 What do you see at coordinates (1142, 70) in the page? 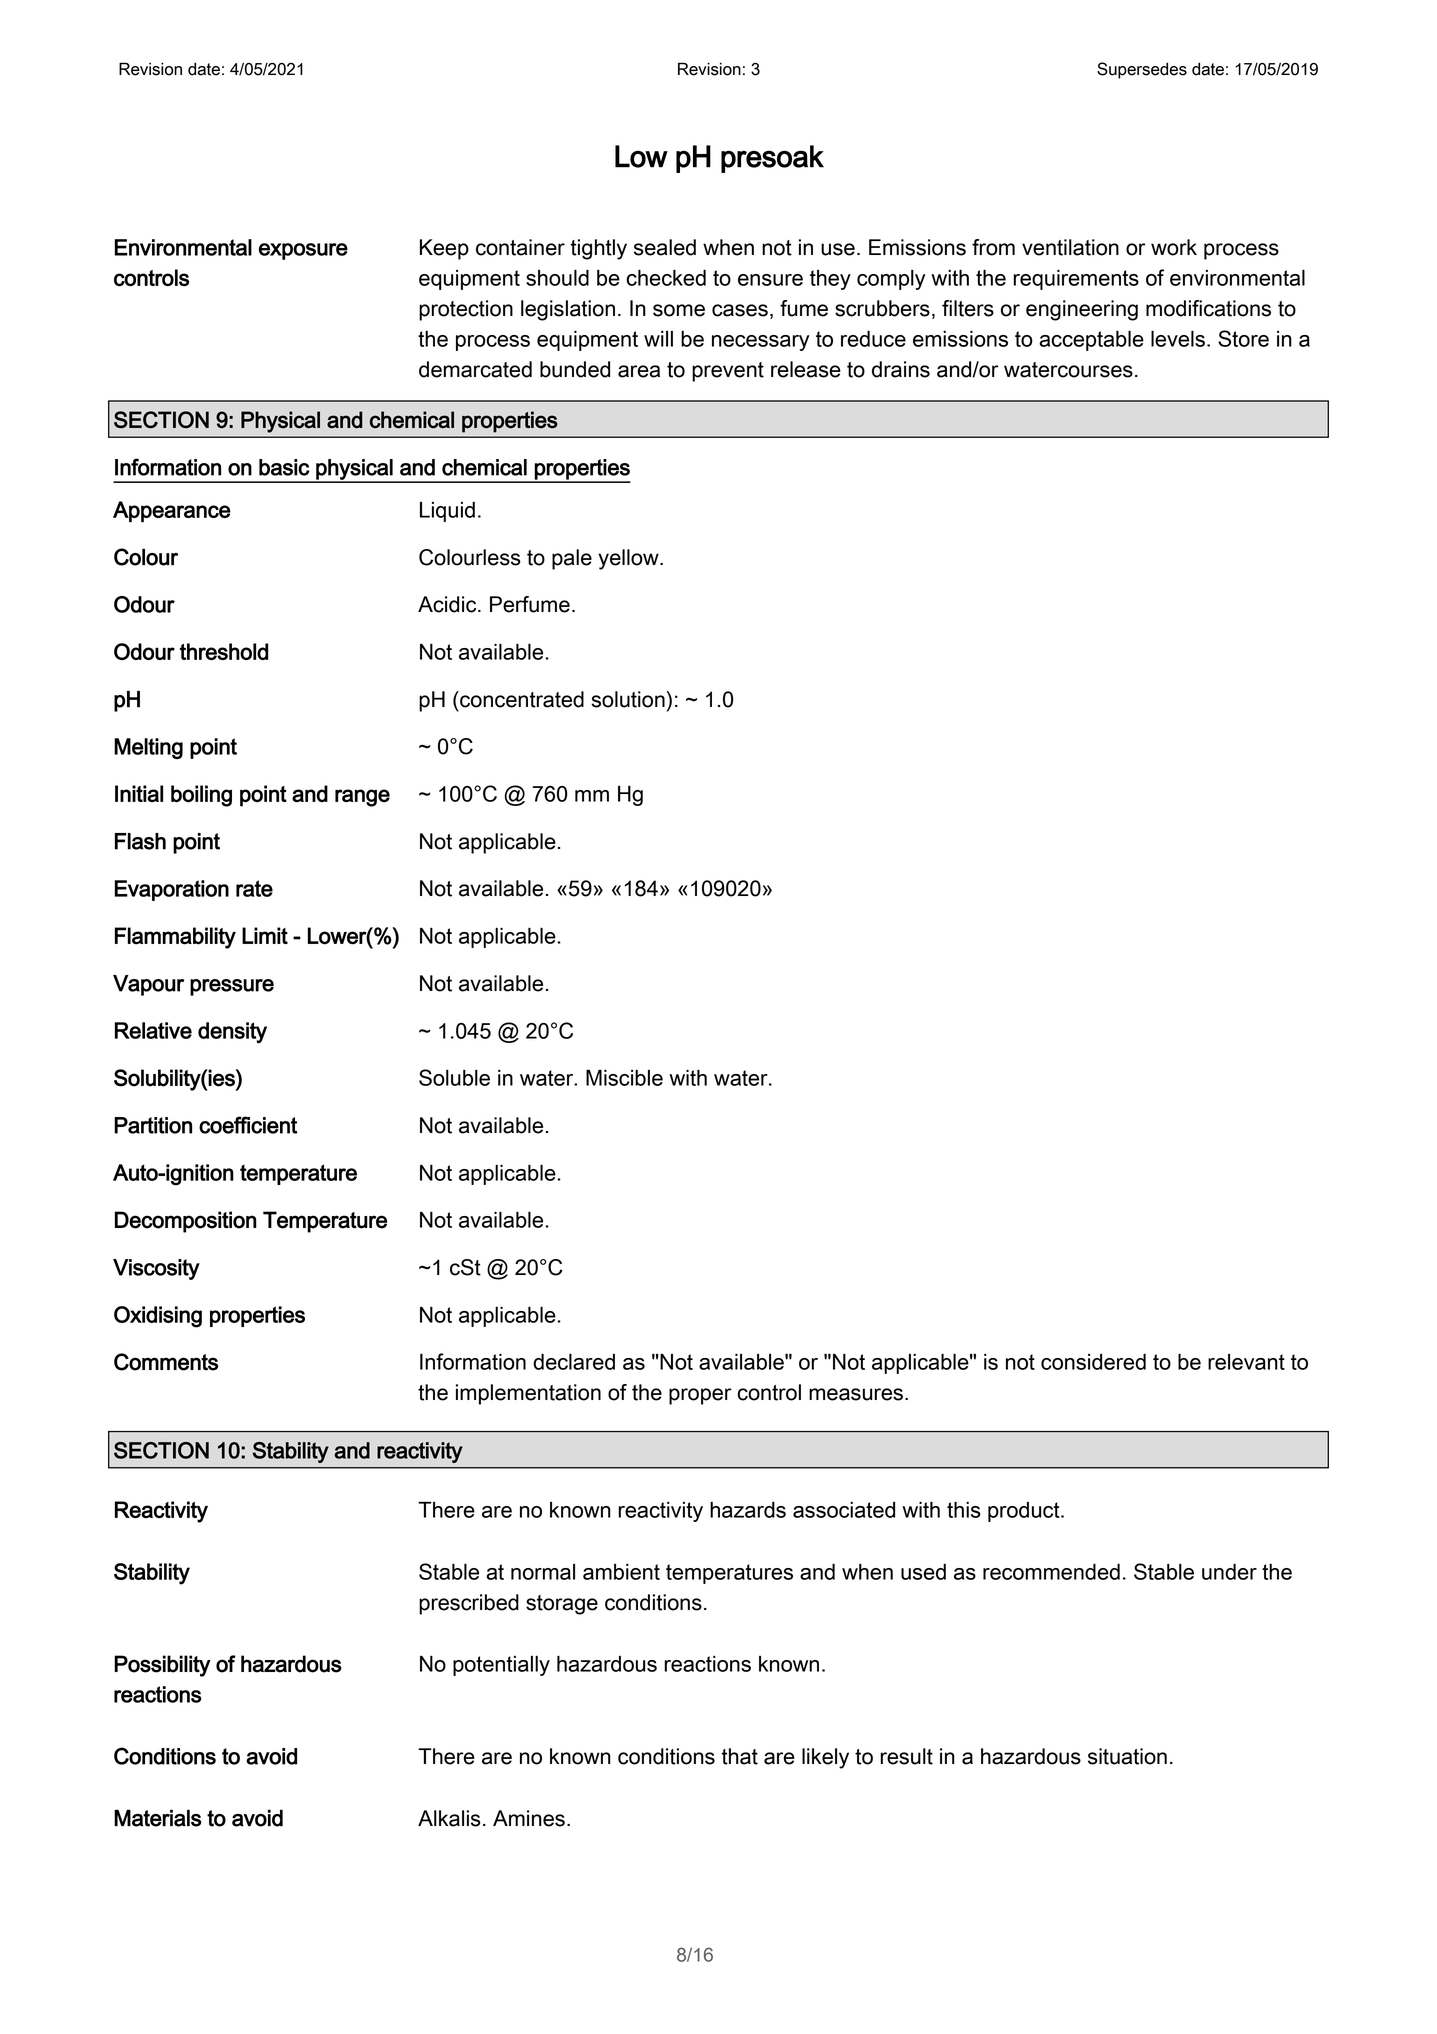
I see `Supersedes` at bounding box center [1142, 70].
